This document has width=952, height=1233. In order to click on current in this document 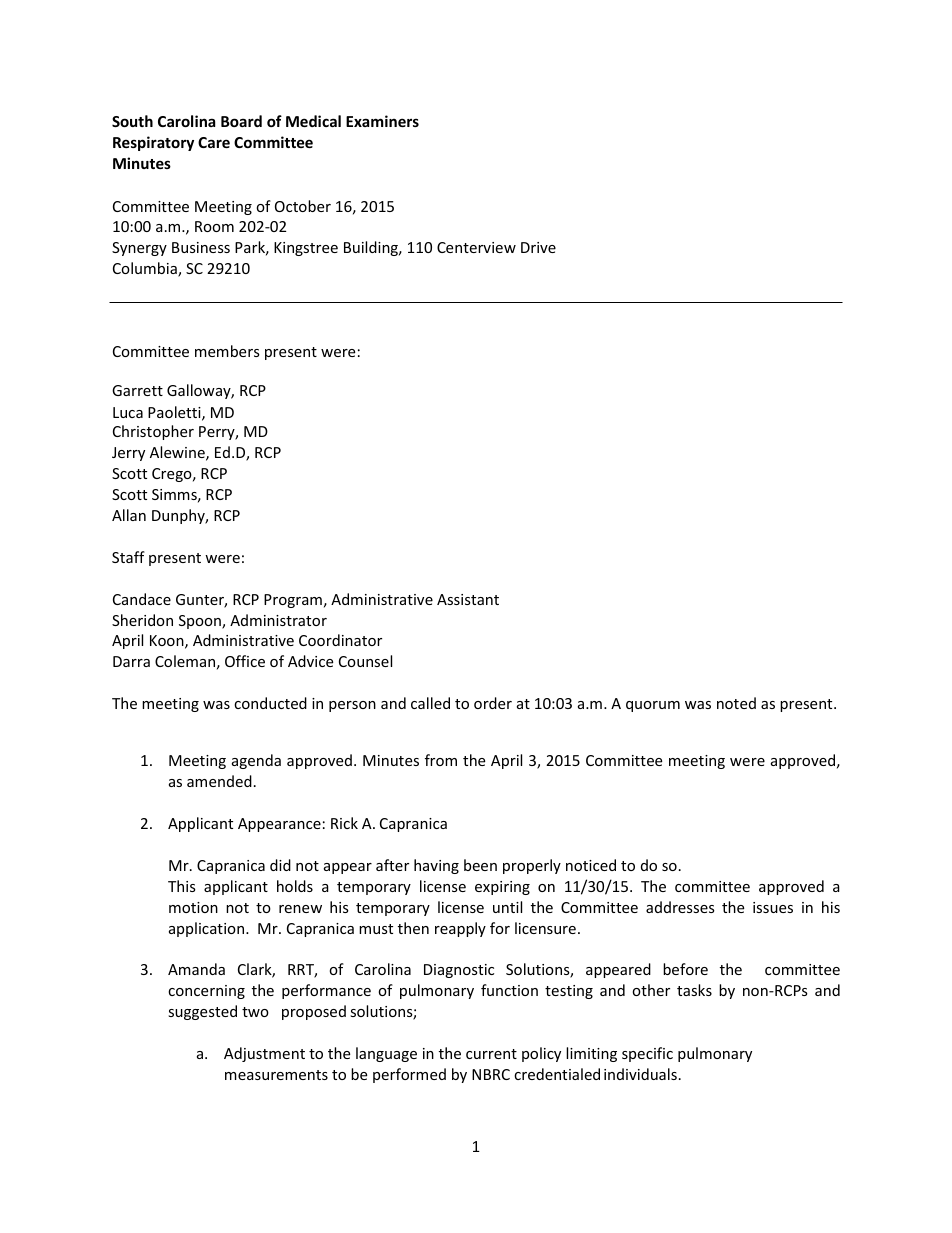, I will do `click(491, 1054)`.
